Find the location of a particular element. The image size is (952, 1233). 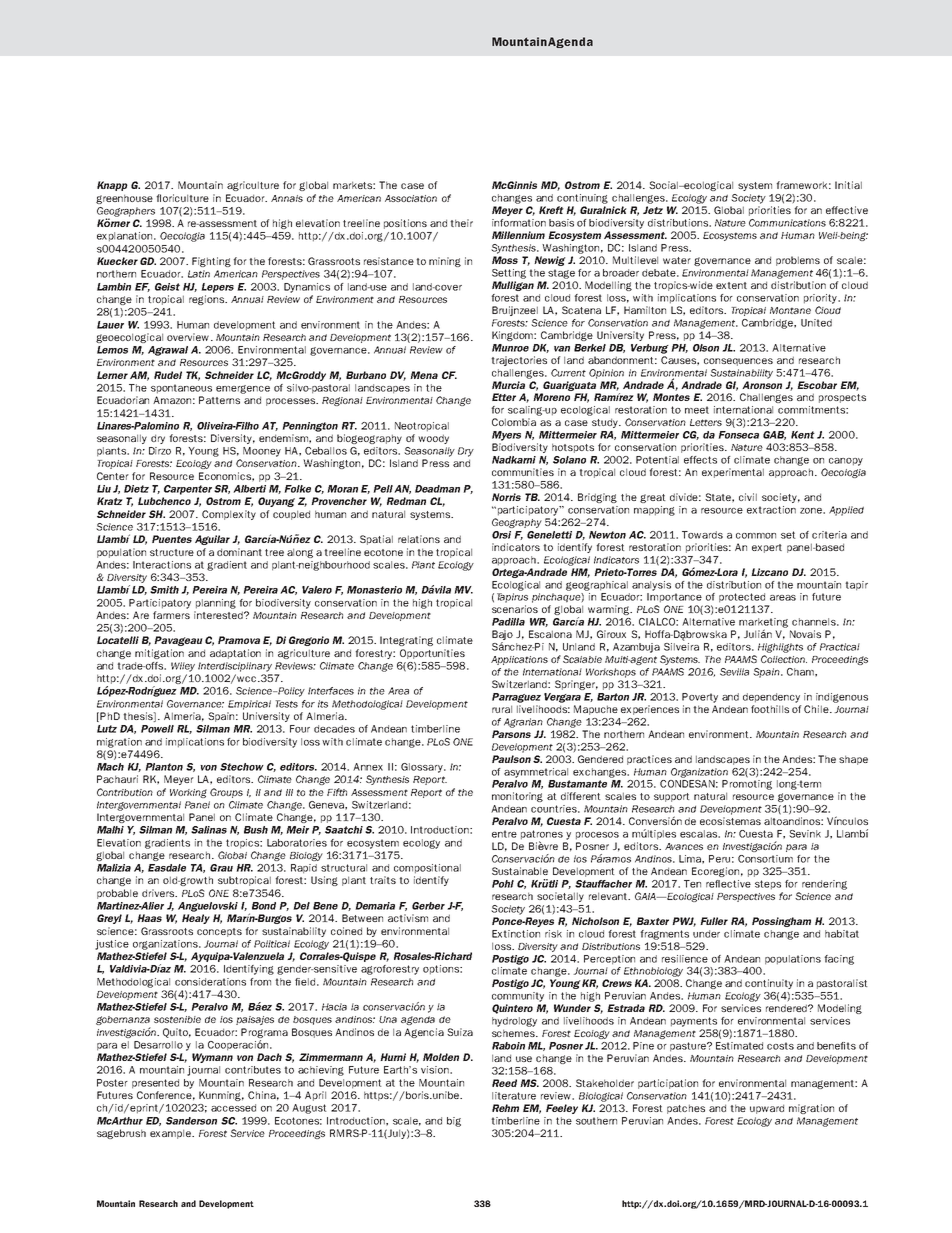

Promoting is located at coordinates (747, 785).
